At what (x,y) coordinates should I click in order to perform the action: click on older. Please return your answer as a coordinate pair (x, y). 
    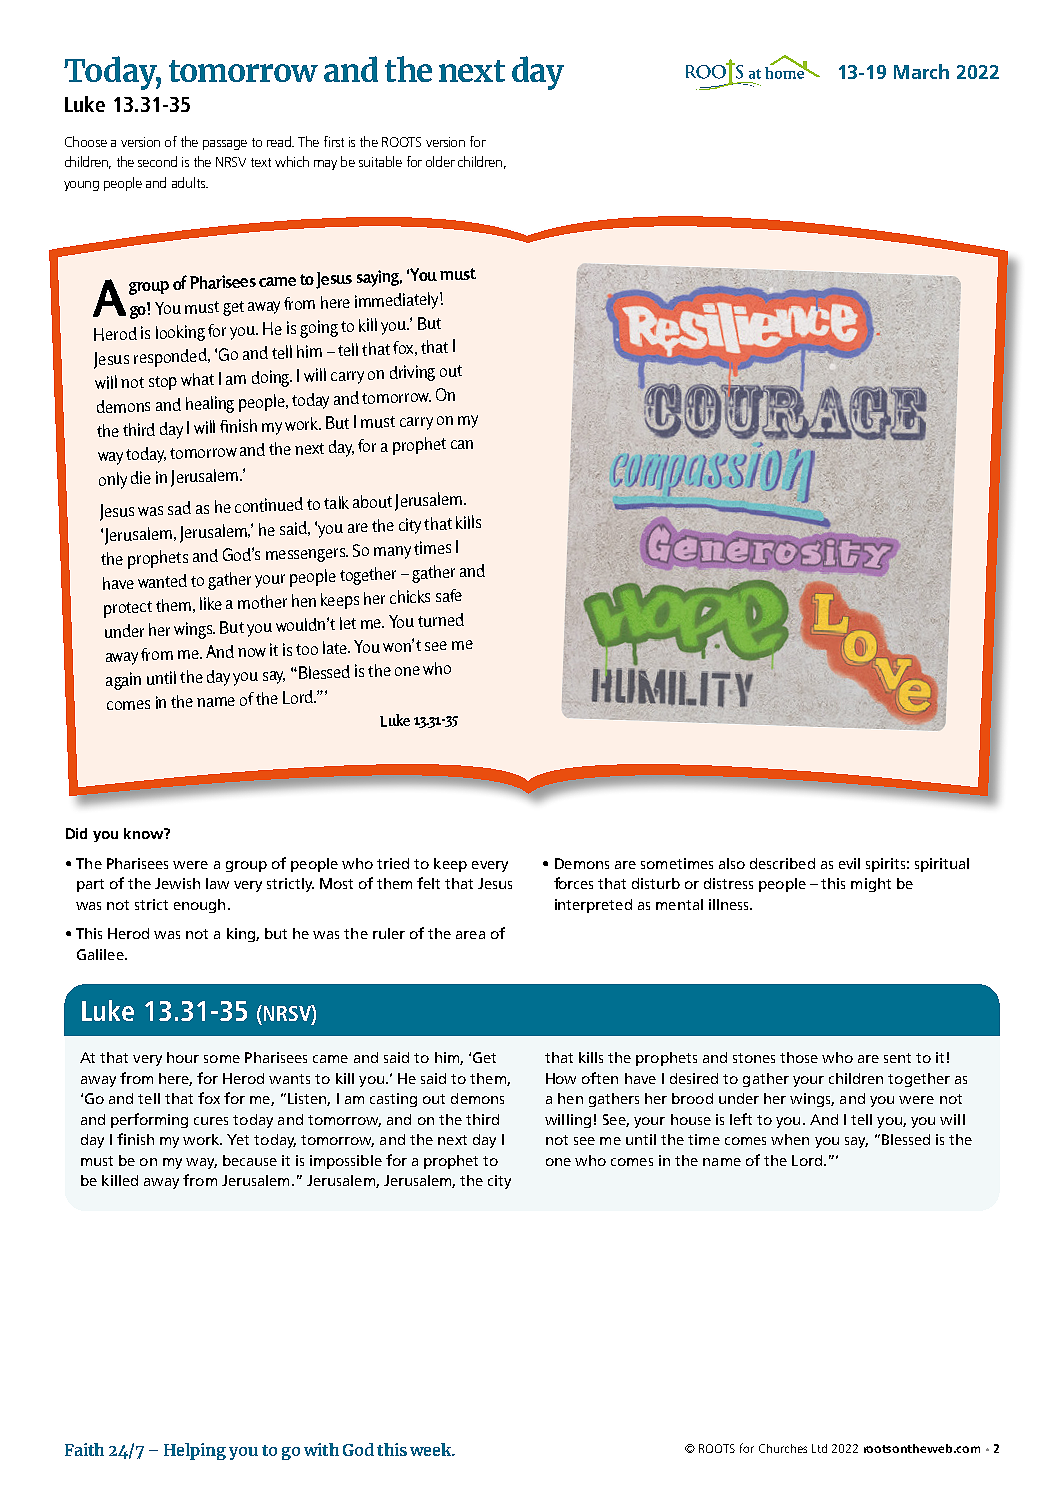
    Looking at the image, I should click on (440, 161).
